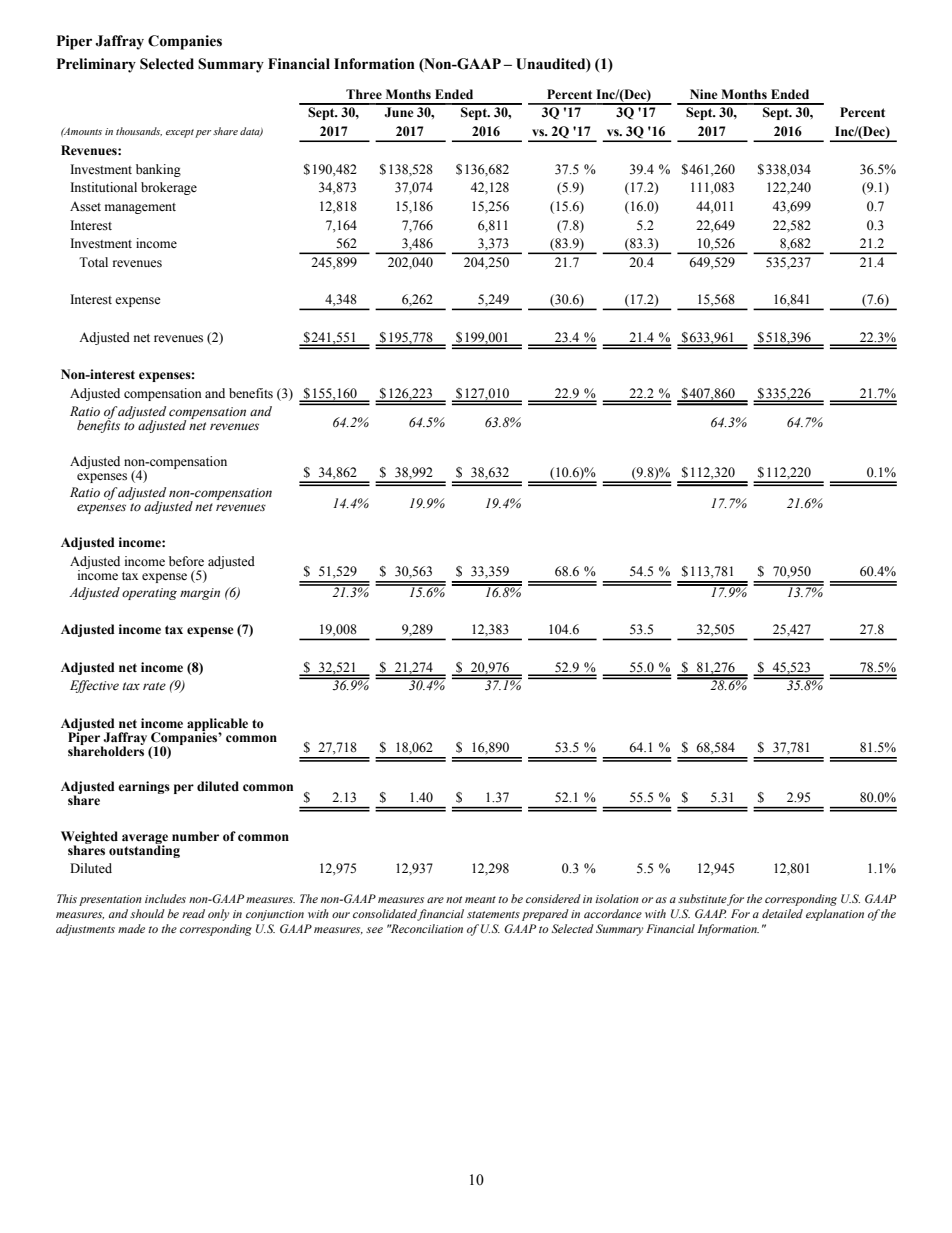 Image resolution: width=952 pixels, height=1233 pixels. I want to click on substitute, so click(702, 898).
